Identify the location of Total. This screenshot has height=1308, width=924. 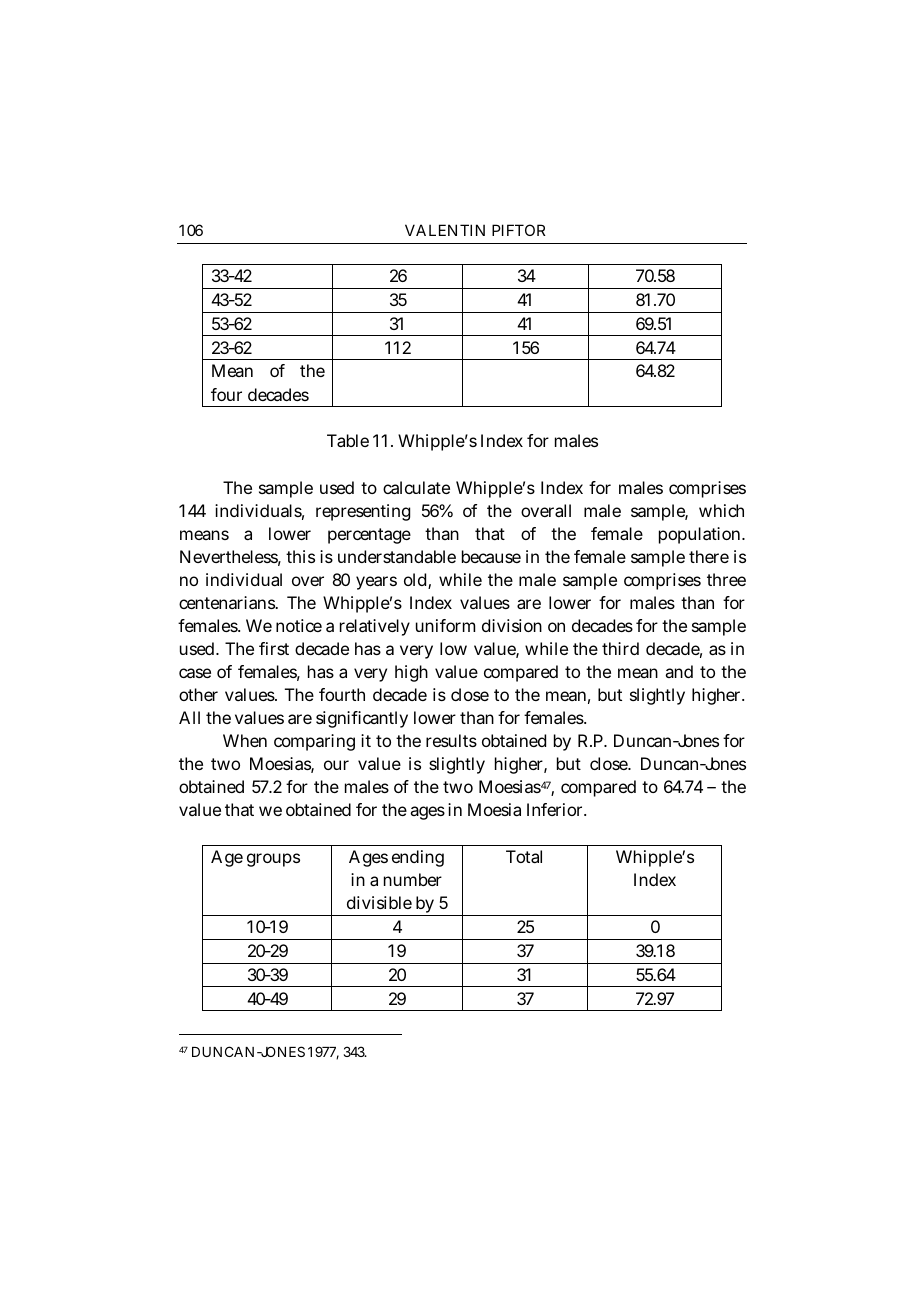
(524, 856).
